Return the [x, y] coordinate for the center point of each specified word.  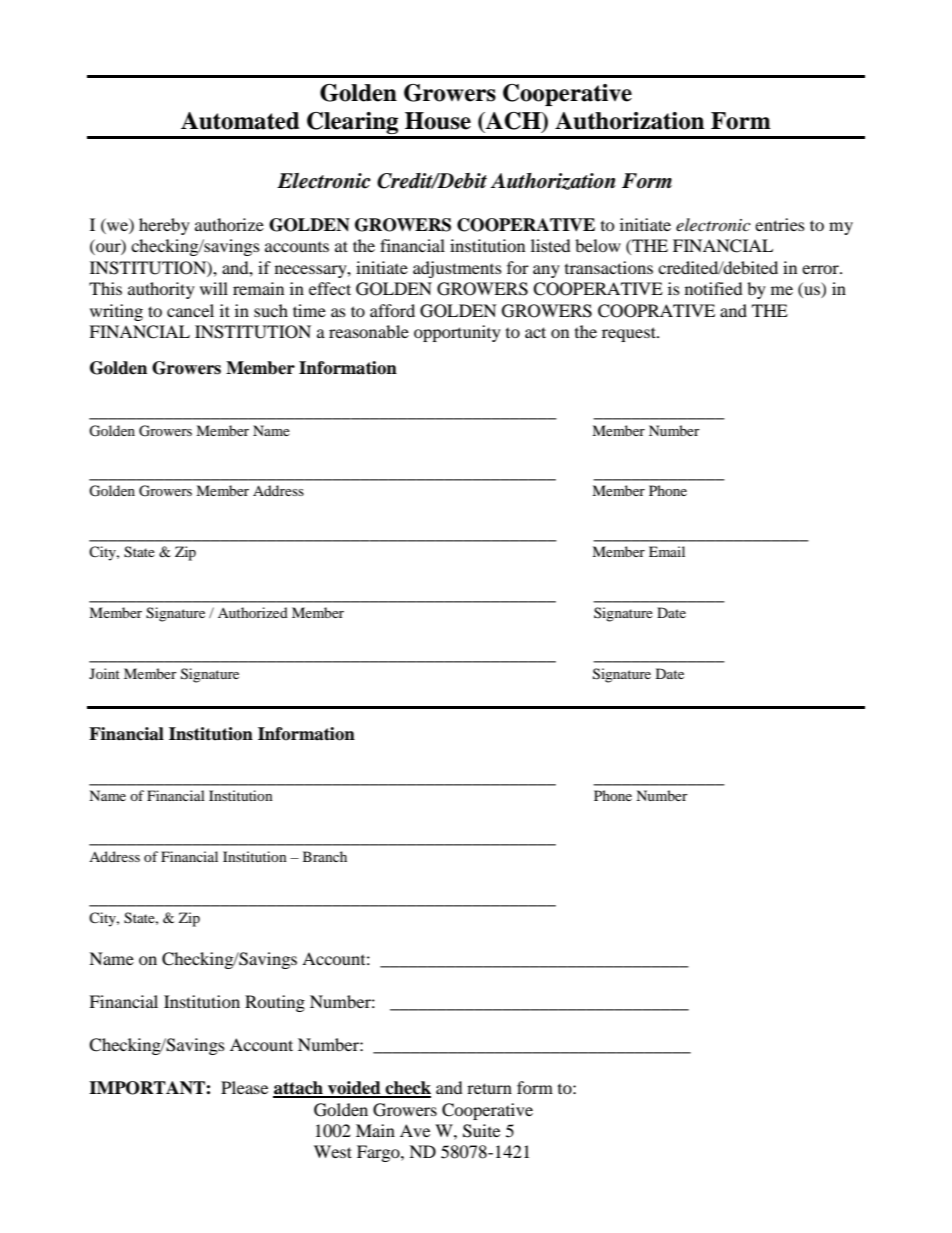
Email [667, 551]
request [630, 334]
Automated [240, 121]
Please [244, 1087]
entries [780, 224]
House [438, 121]
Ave [415, 1130]
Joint [104, 673]
